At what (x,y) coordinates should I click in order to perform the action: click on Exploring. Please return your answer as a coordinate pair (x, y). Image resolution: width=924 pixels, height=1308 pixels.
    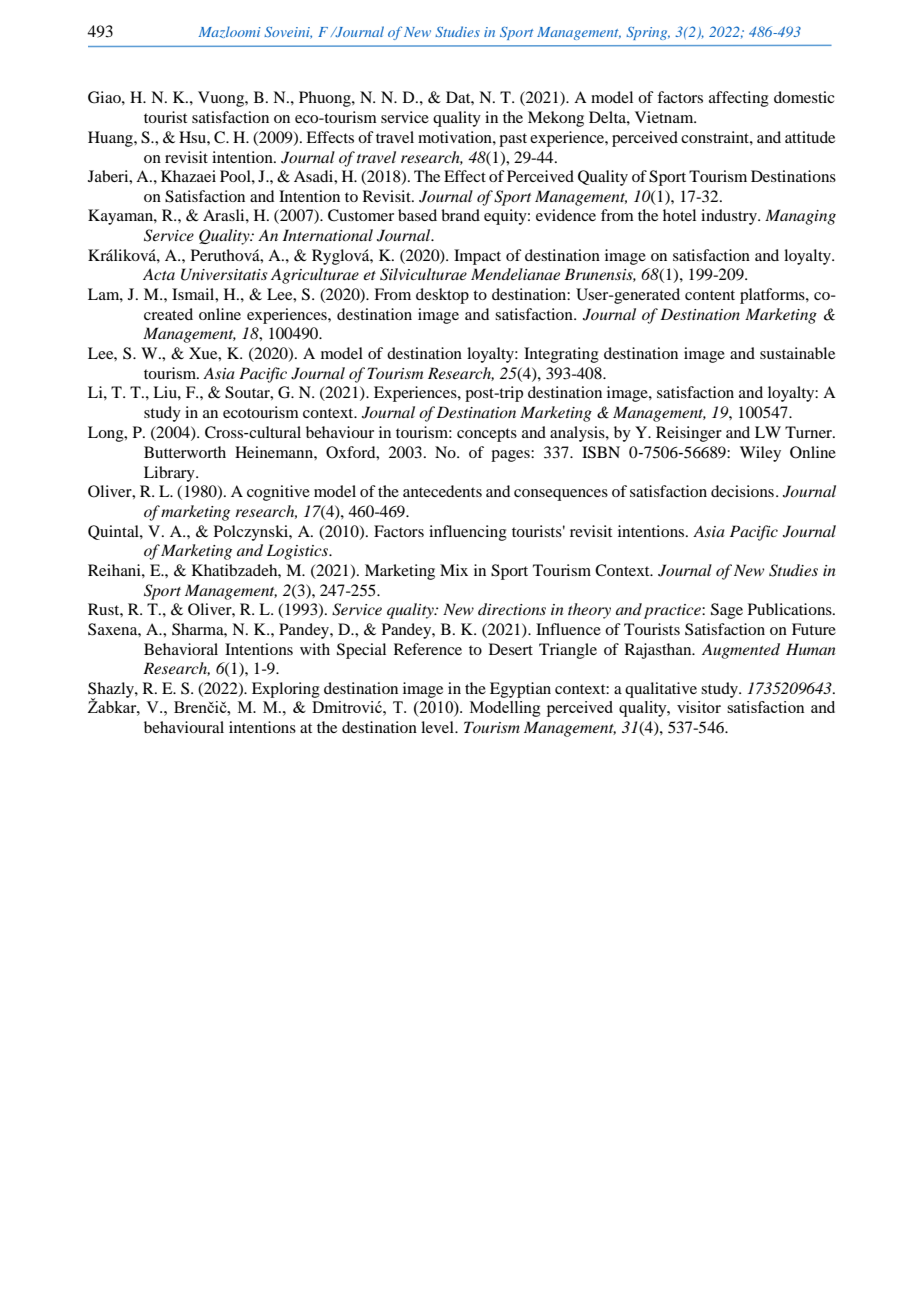
    Looking at the image, I should click on (286, 690).
